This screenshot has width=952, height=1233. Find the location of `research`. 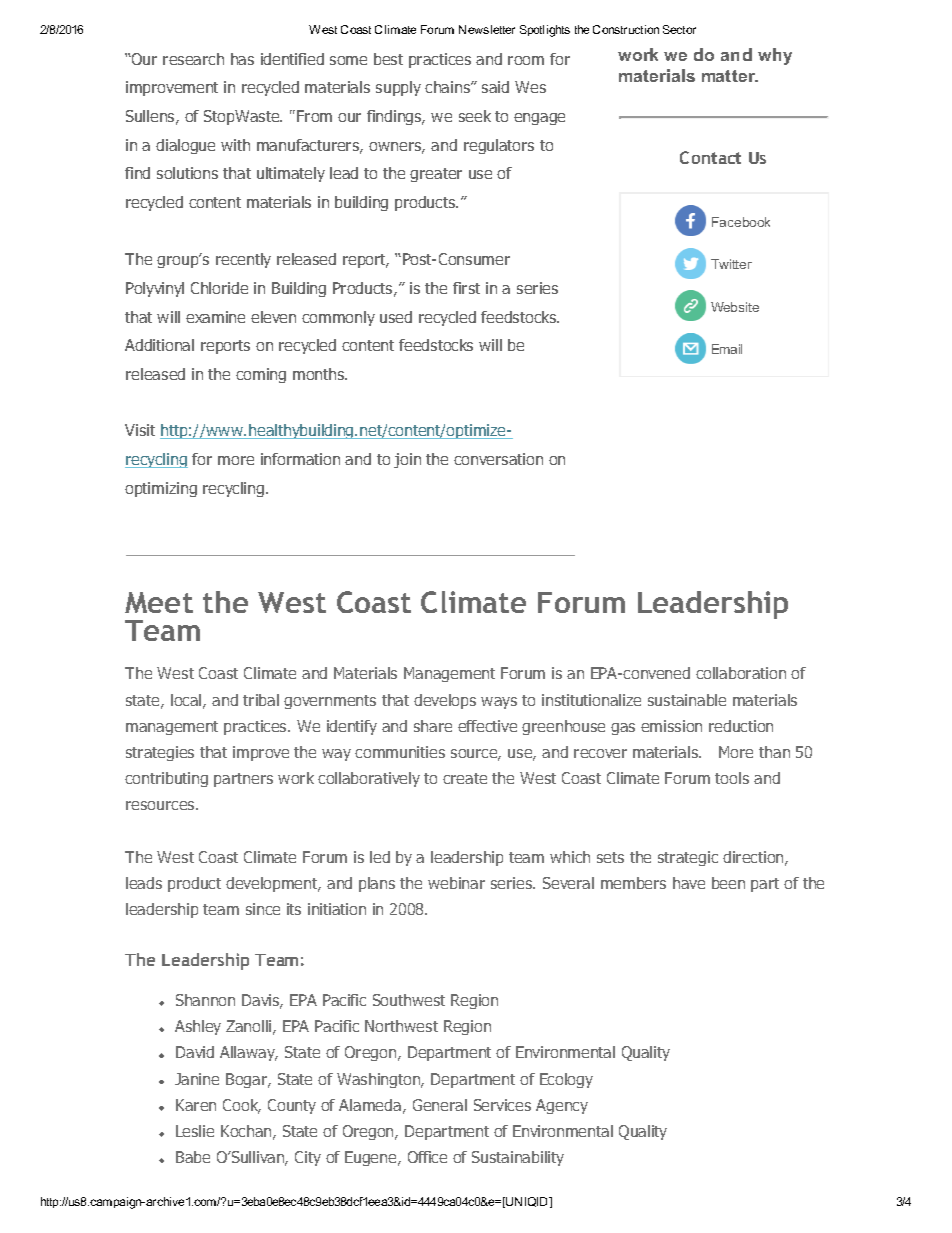

research is located at coordinates (193, 59).
